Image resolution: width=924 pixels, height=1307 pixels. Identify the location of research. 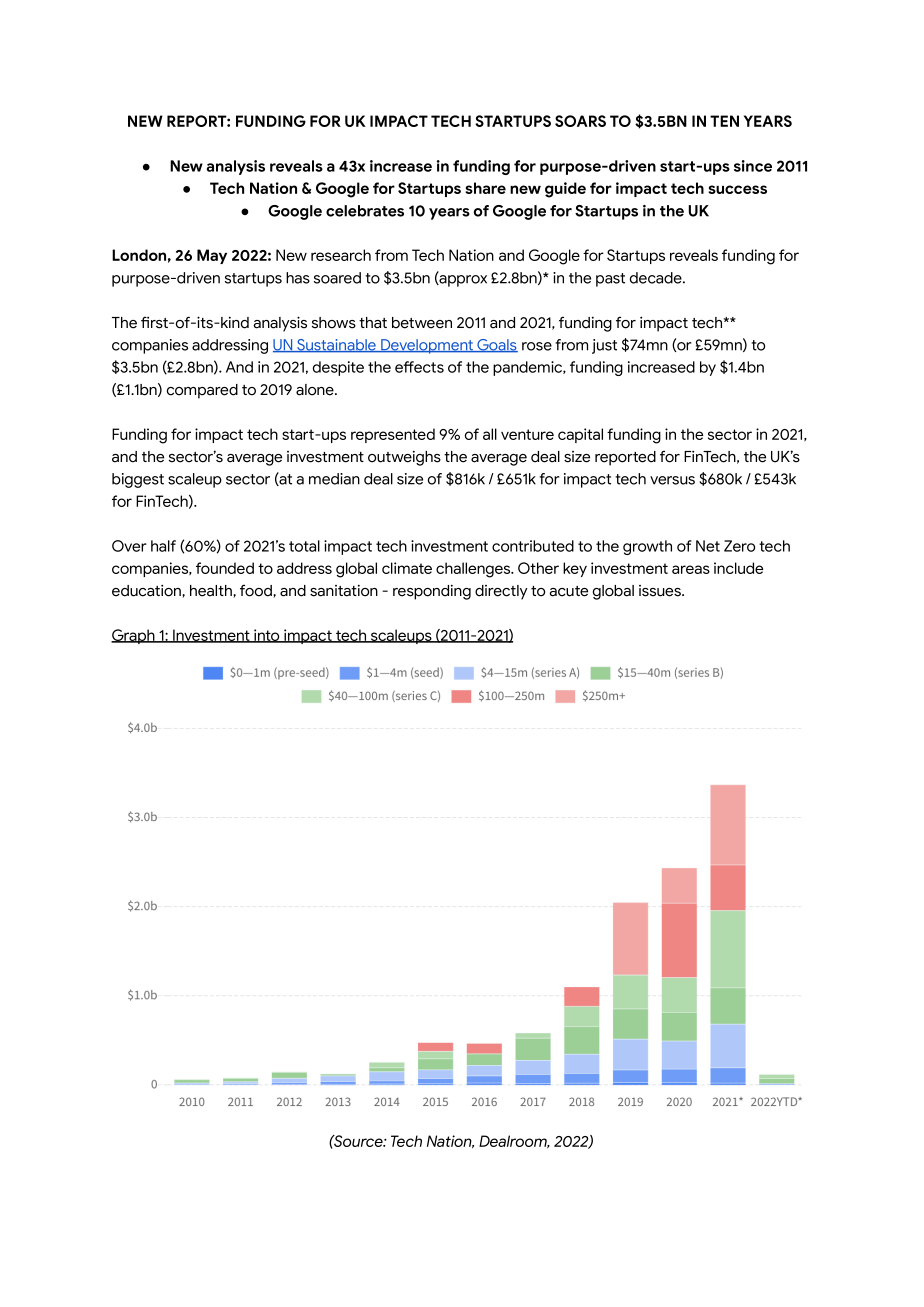
(341, 255).
